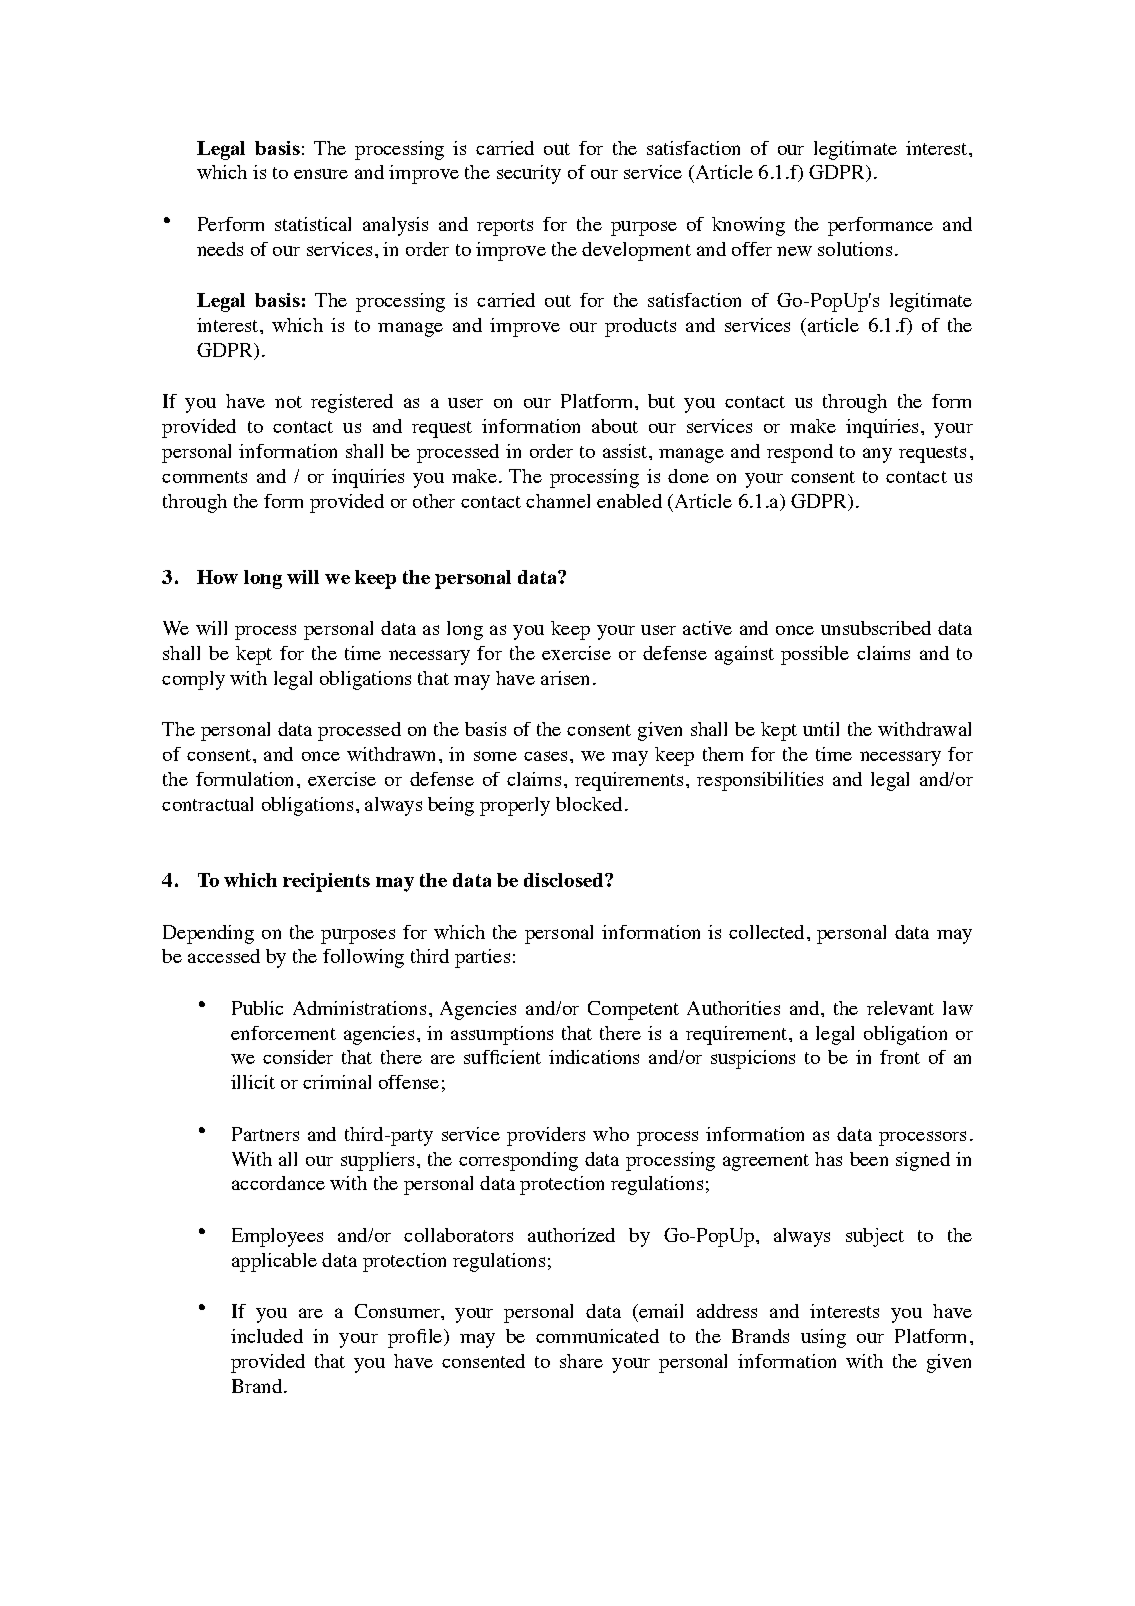  What do you see at coordinates (876, 628) in the image?
I see `unsubscribed` at bounding box center [876, 628].
